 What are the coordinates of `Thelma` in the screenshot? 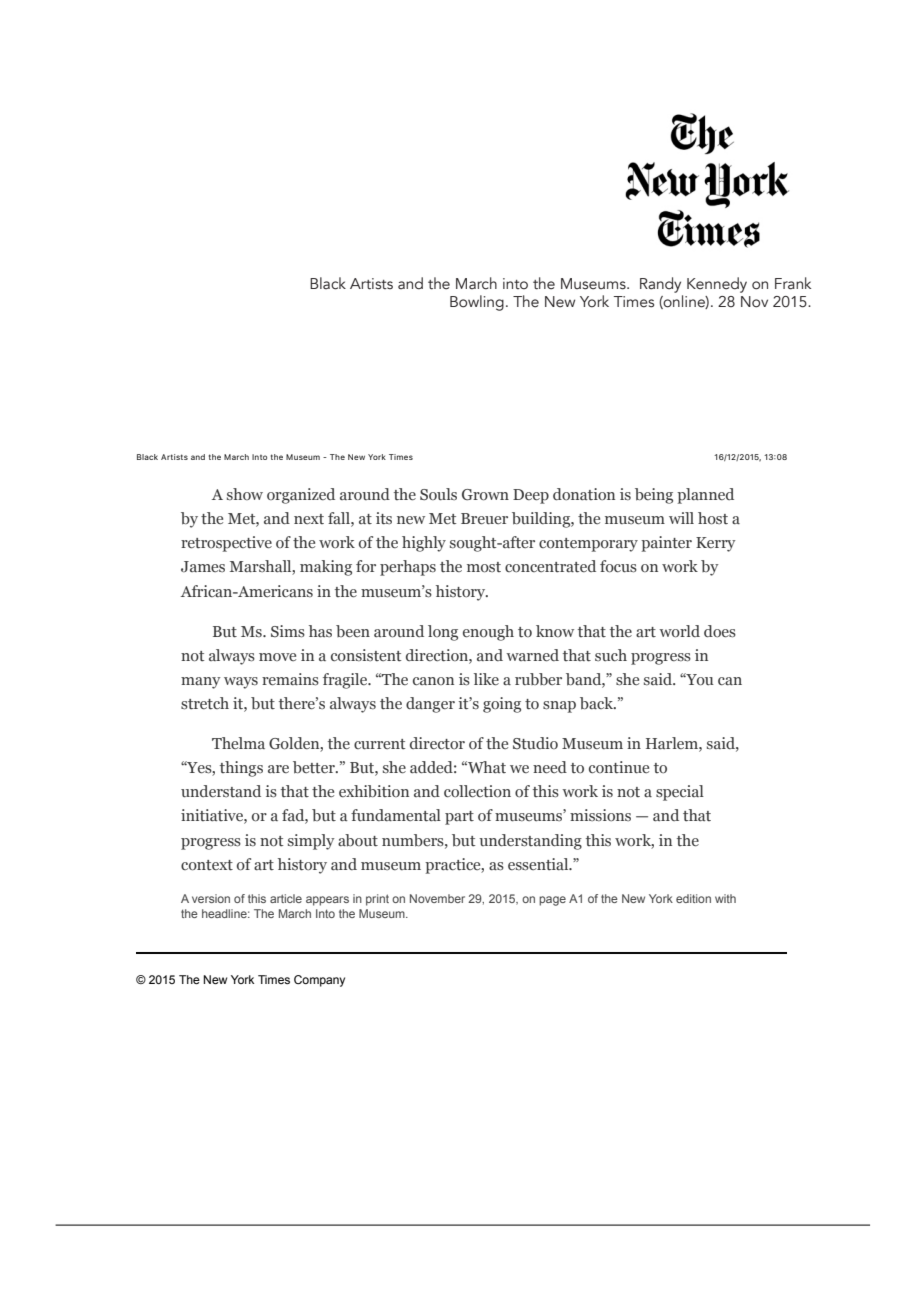 It's located at (238, 743).
